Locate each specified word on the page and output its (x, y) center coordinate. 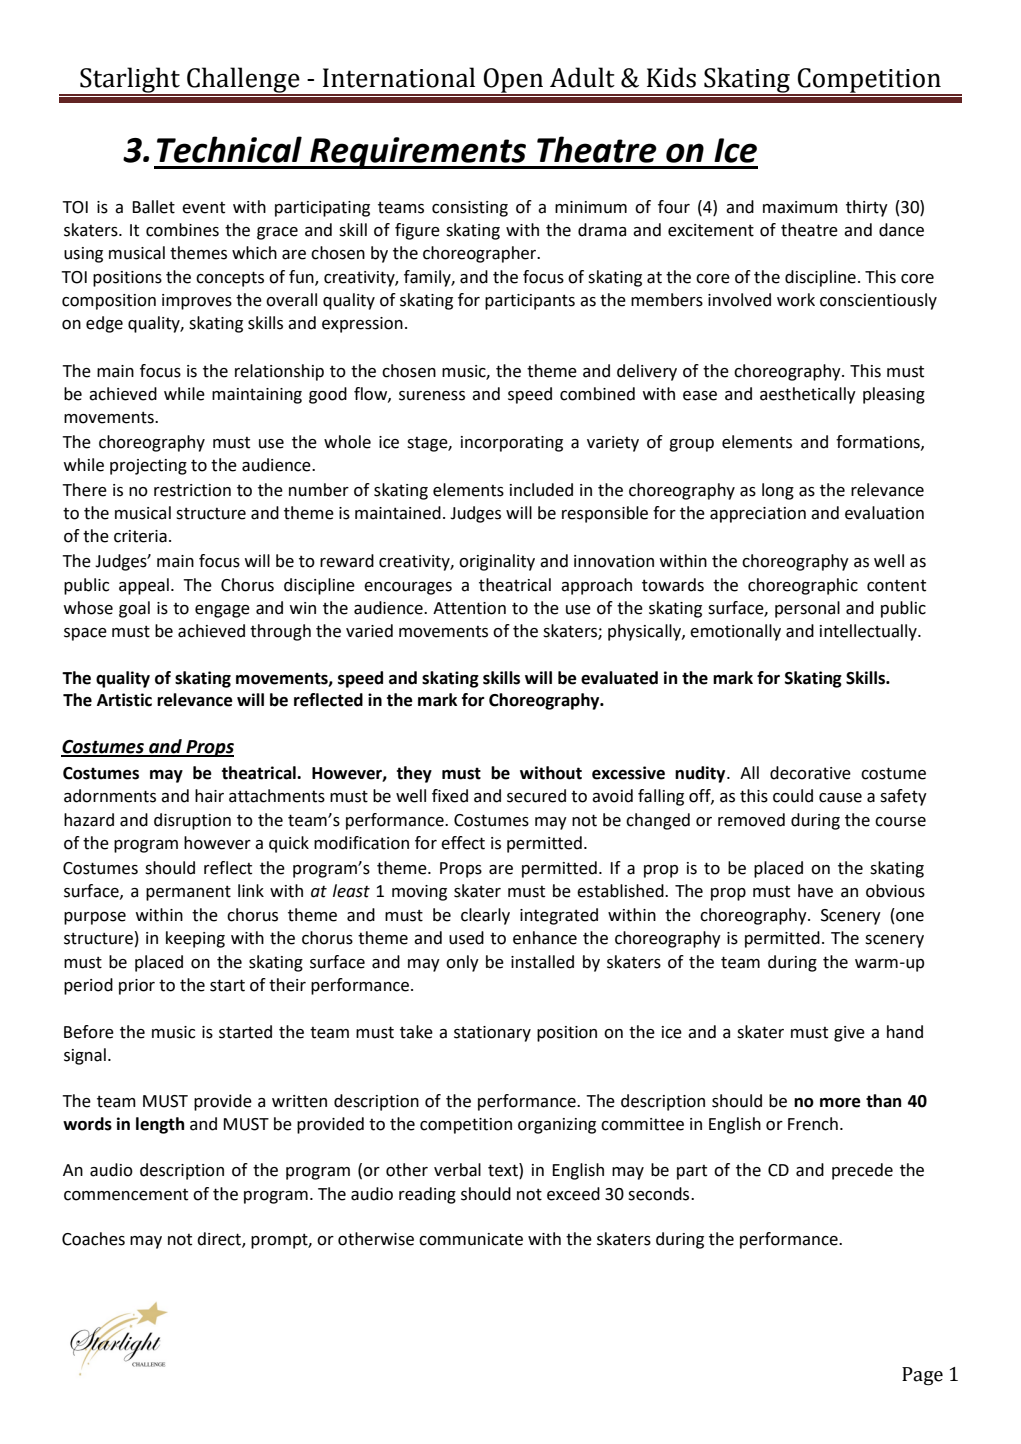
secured (536, 796)
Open (514, 81)
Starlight (130, 81)
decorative (810, 773)
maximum (800, 207)
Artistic (124, 700)
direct (220, 1240)
